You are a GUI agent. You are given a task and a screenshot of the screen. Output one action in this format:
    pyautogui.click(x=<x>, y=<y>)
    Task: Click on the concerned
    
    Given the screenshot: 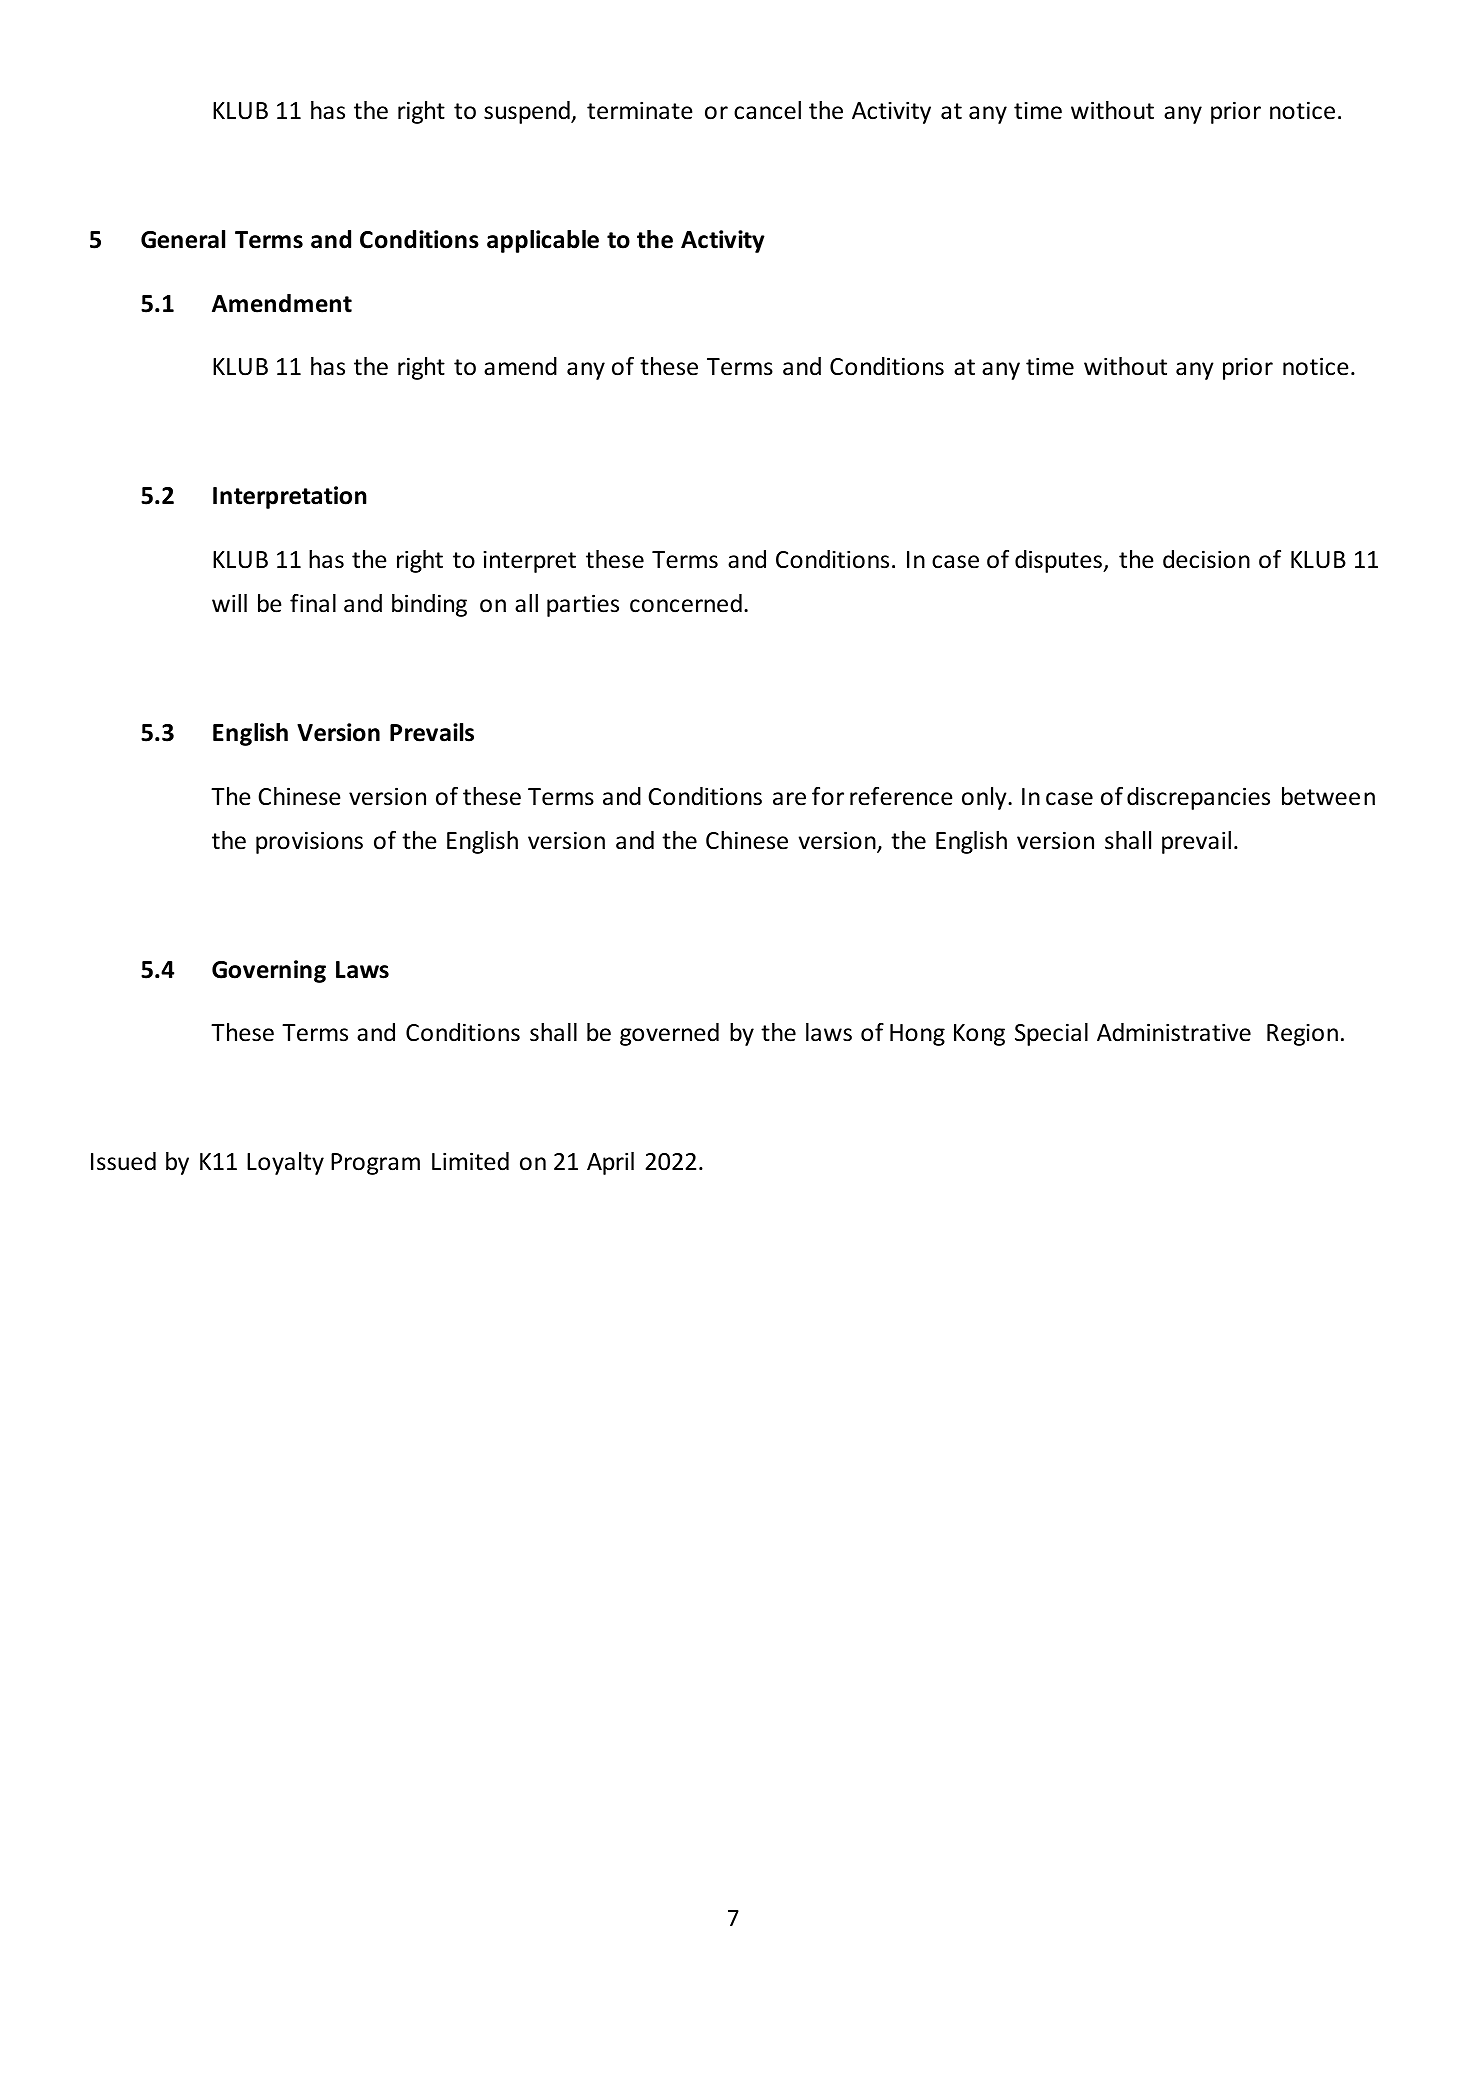 What is the action you would take?
    pyautogui.click(x=686, y=603)
